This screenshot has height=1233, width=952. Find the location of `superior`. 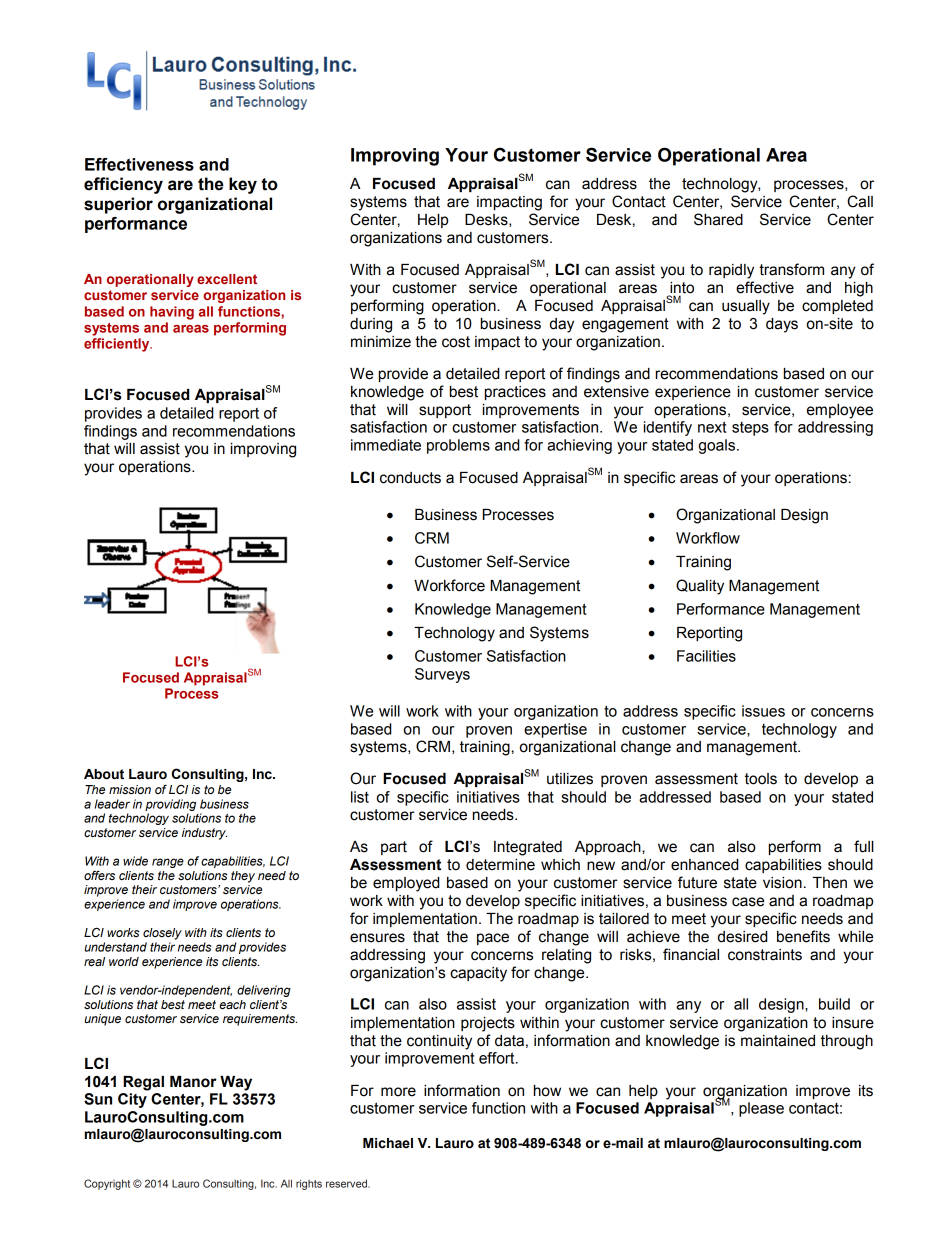

superior is located at coordinates (118, 205).
